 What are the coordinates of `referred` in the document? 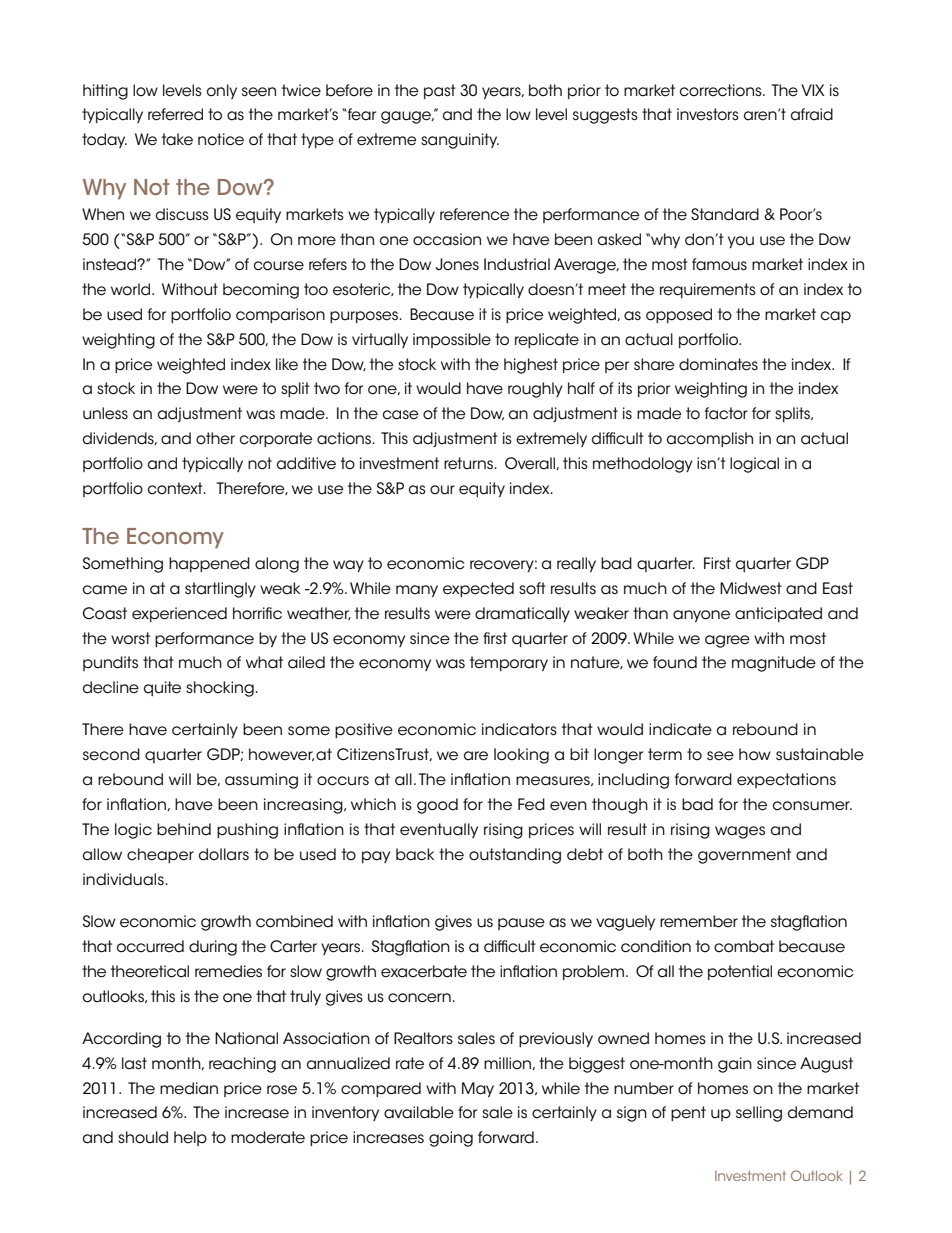 It's located at (175, 114).
